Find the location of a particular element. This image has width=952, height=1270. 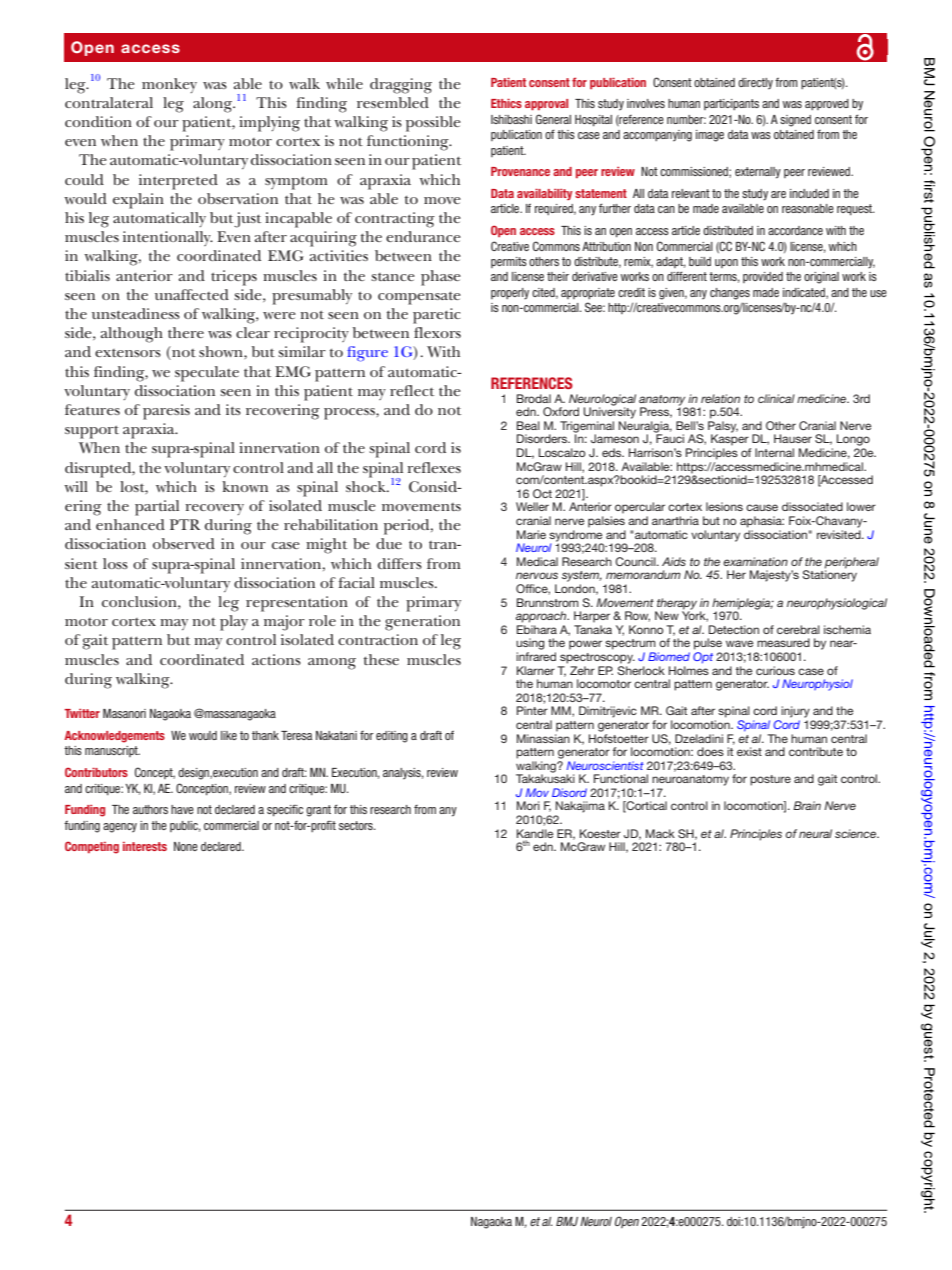

Brain is located at coordinates (807, 805).
